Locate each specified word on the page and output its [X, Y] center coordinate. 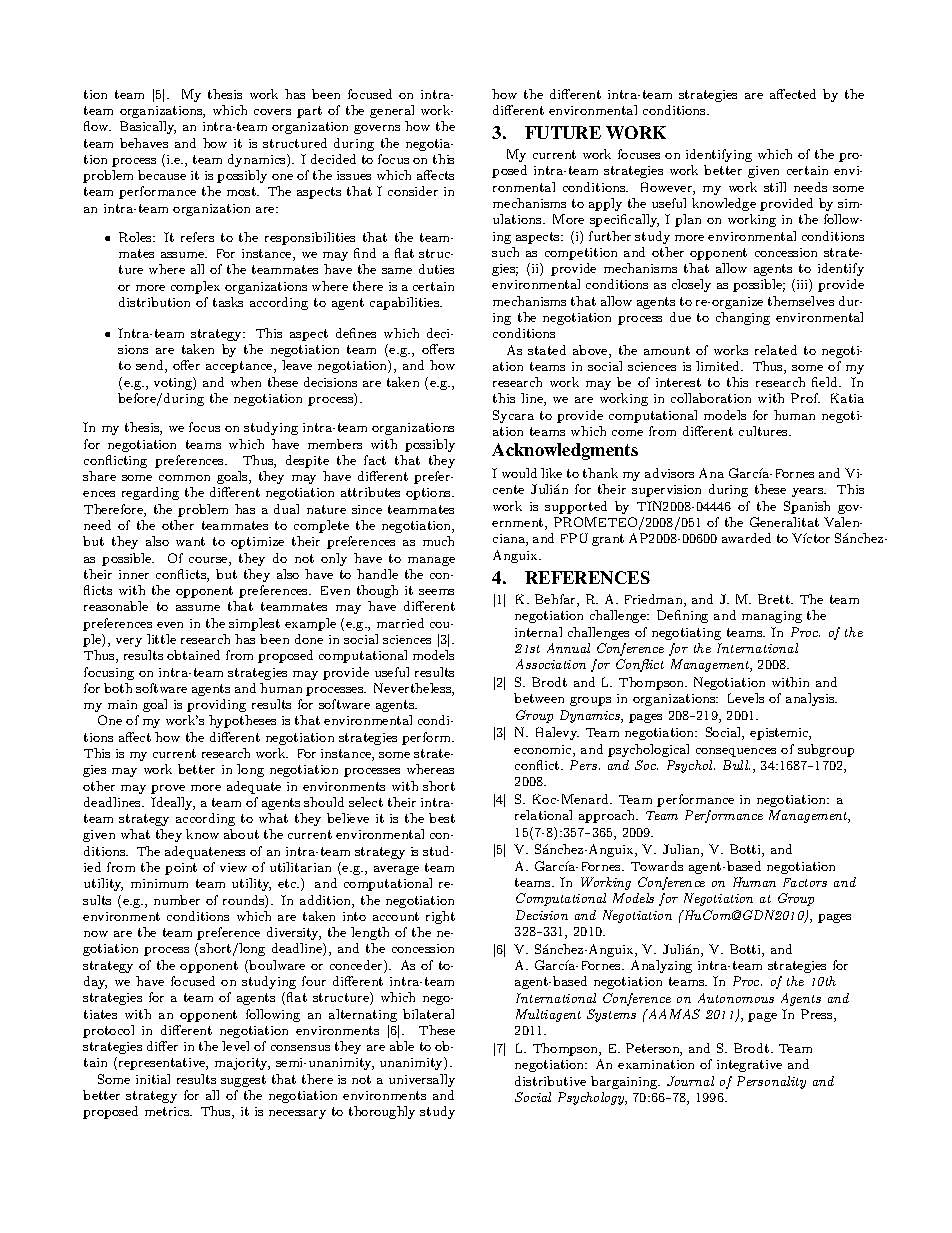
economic [544, 751]
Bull [736, 765]
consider [413, 191]
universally [422, 1080]
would [519, 473]
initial [153, 1079]
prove [168, 789]
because [162, 175]
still [775, 187]
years [809, 492]
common [184, 478]
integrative [749, 1066]
